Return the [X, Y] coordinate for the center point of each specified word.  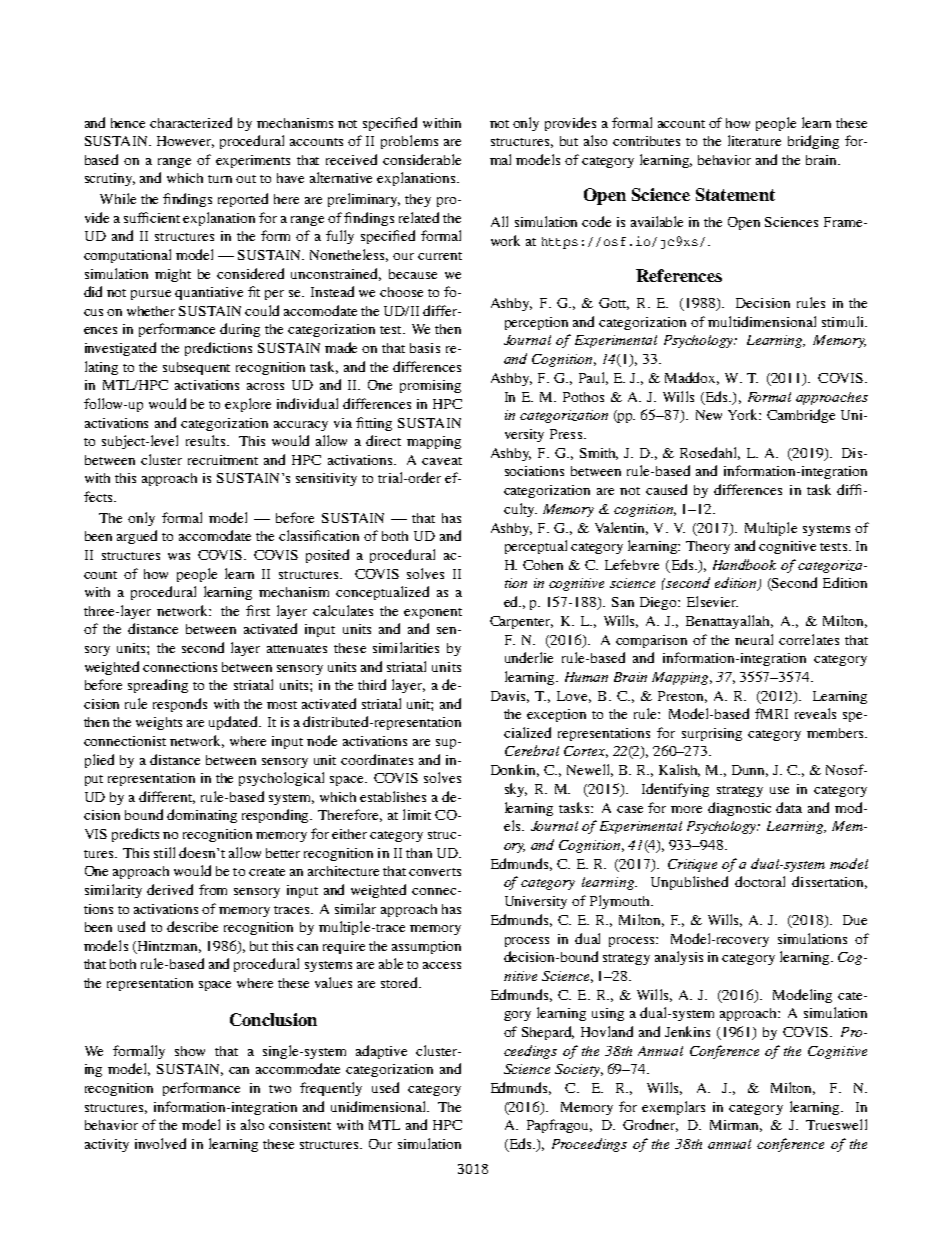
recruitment [223, 460]
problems [409, 142]
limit [417, 814]
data [789, 807]
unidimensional [379, 1106]
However [185, 142]
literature [754, 140]
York [744, 414]
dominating [202, 816]
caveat [442, 461]
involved [160, 1143]
